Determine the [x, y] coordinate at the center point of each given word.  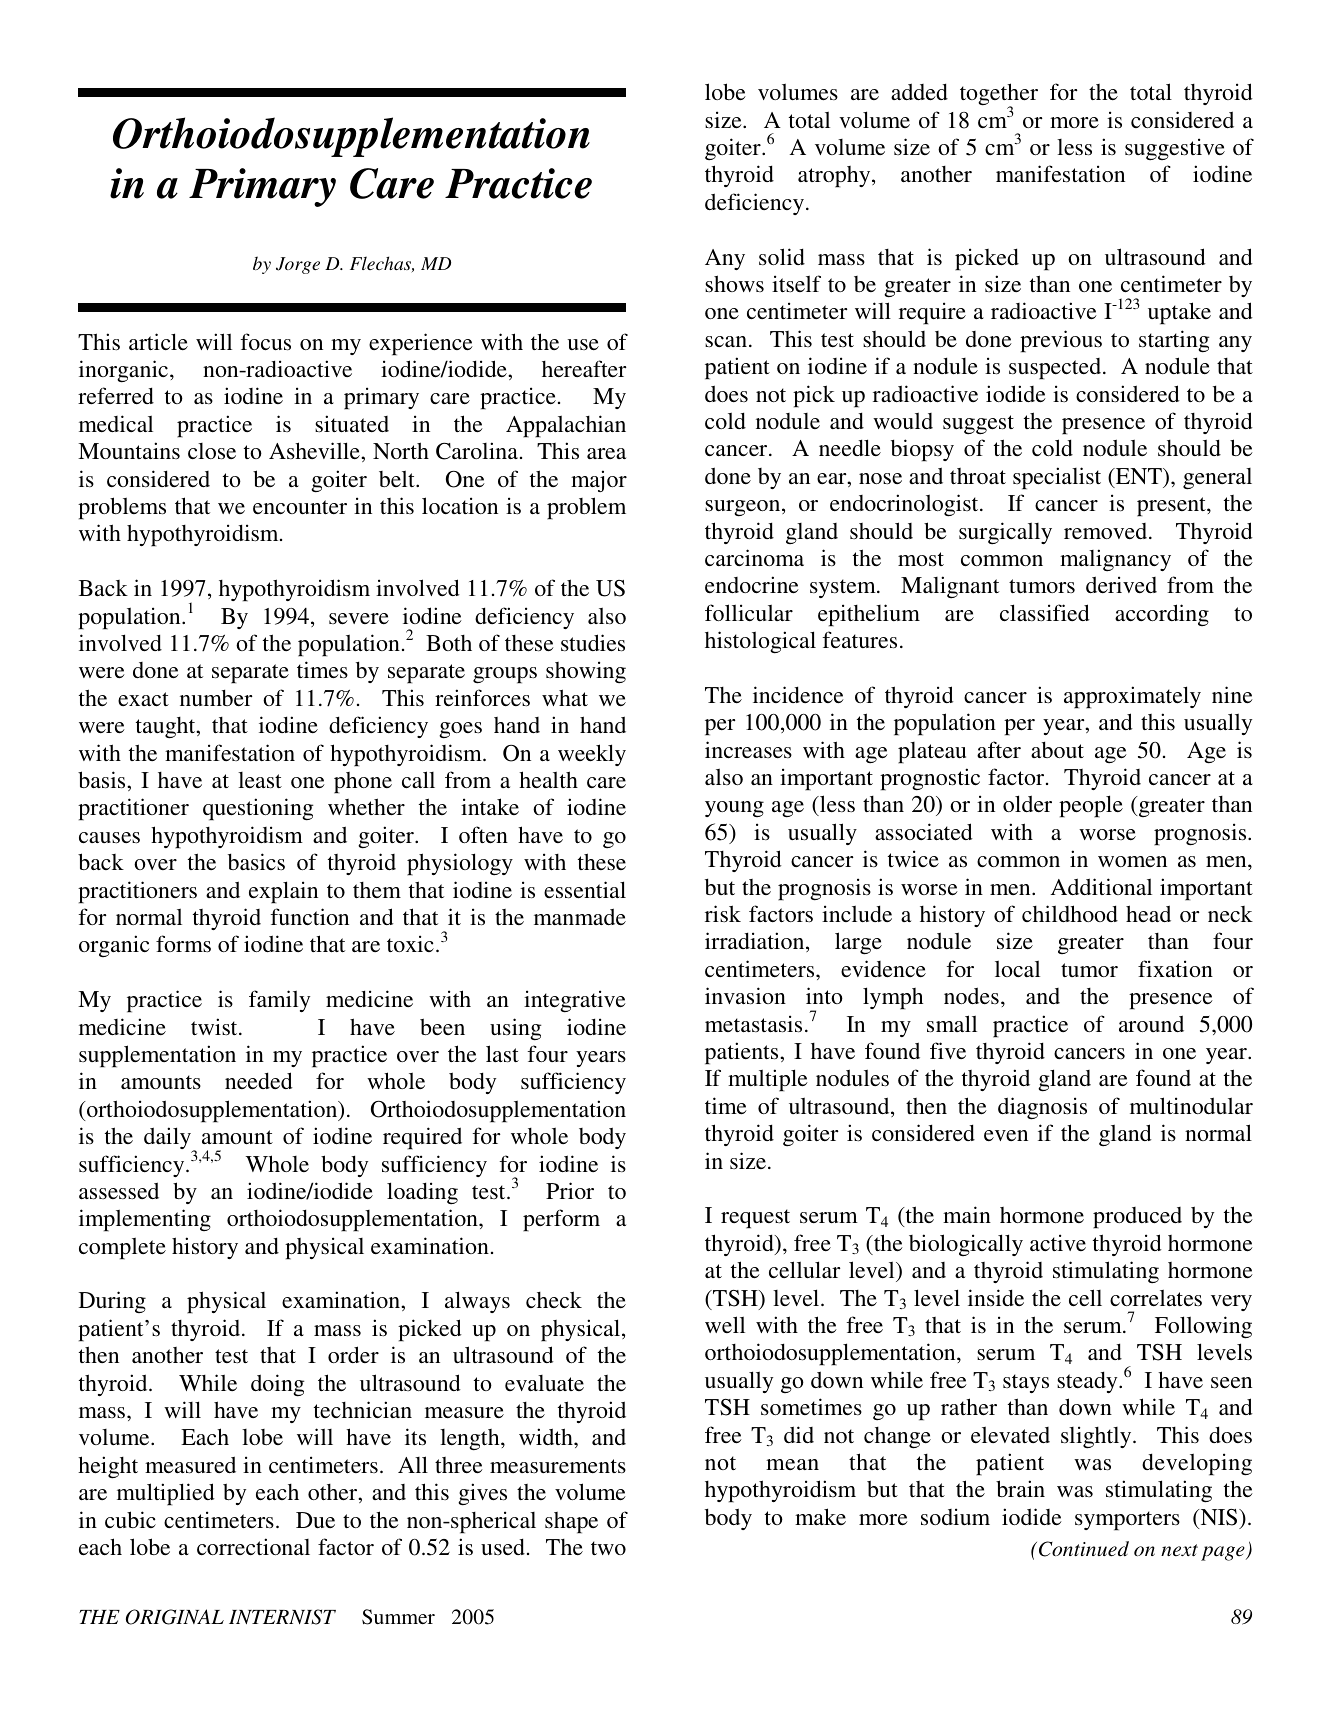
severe [359, 618]
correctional [253, 1546]
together [999, 95]
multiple [768, 1080]
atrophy [835, 177]
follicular [749, 612]
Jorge [298, 265]
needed [259, 1080]
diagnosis [1042, 1108]
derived [1121, 584]
